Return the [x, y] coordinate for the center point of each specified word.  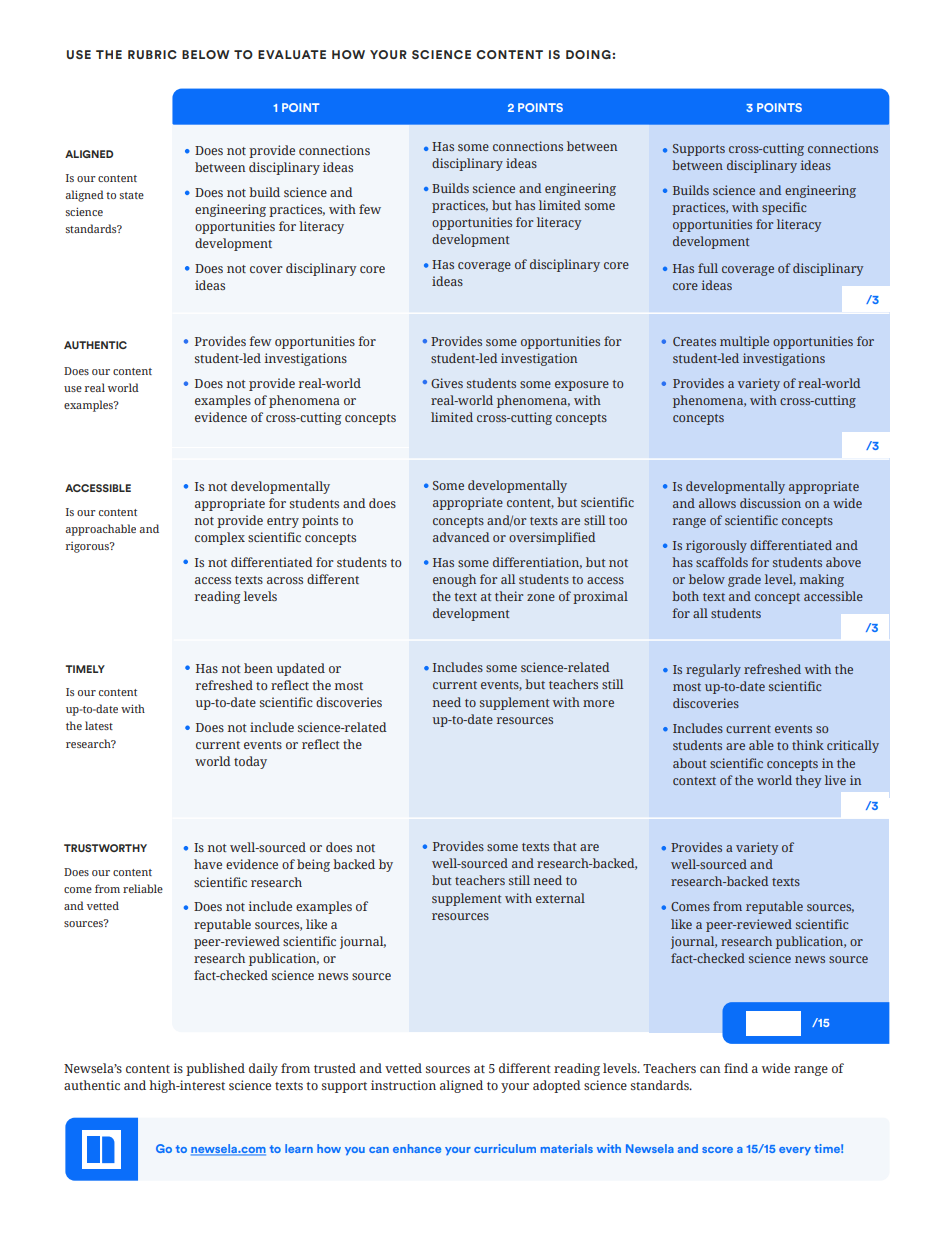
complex [220, 538]
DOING [588, 54]
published [215, 1069]
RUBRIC [152, 54]
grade [744, 580]
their [509, 596]
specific [784, 208]
